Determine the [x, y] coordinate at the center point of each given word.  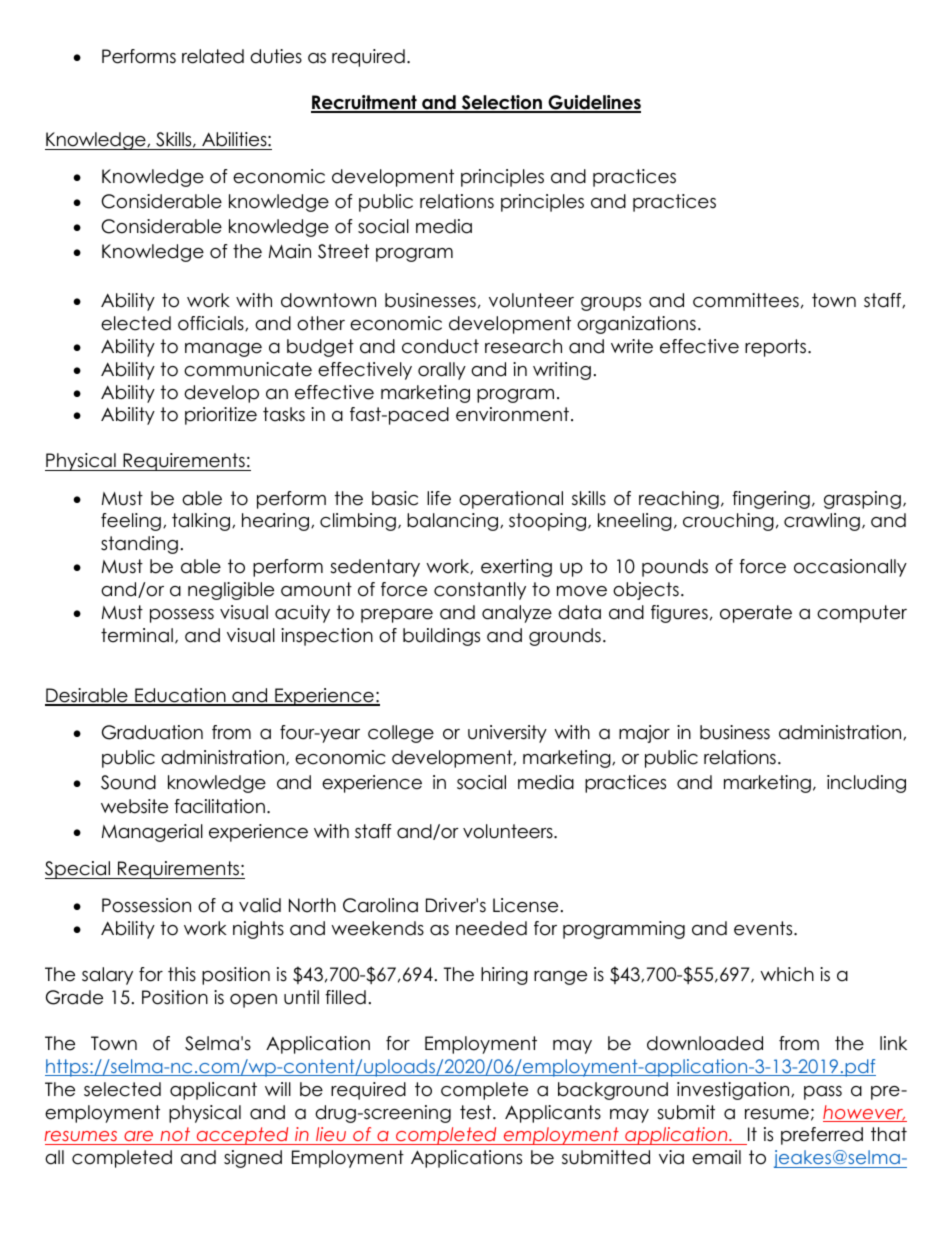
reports [777, 348]
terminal [137, 635]
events [764, 928]
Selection [502, 103]
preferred [822, 1136]
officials [212, 323]
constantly [480, 591]
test [477, 1112]
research [523, 346]
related [213, 56]
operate [756, 614]
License [525, 905]
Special [78, 870]
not [175, 1136]
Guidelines [593, 103]
